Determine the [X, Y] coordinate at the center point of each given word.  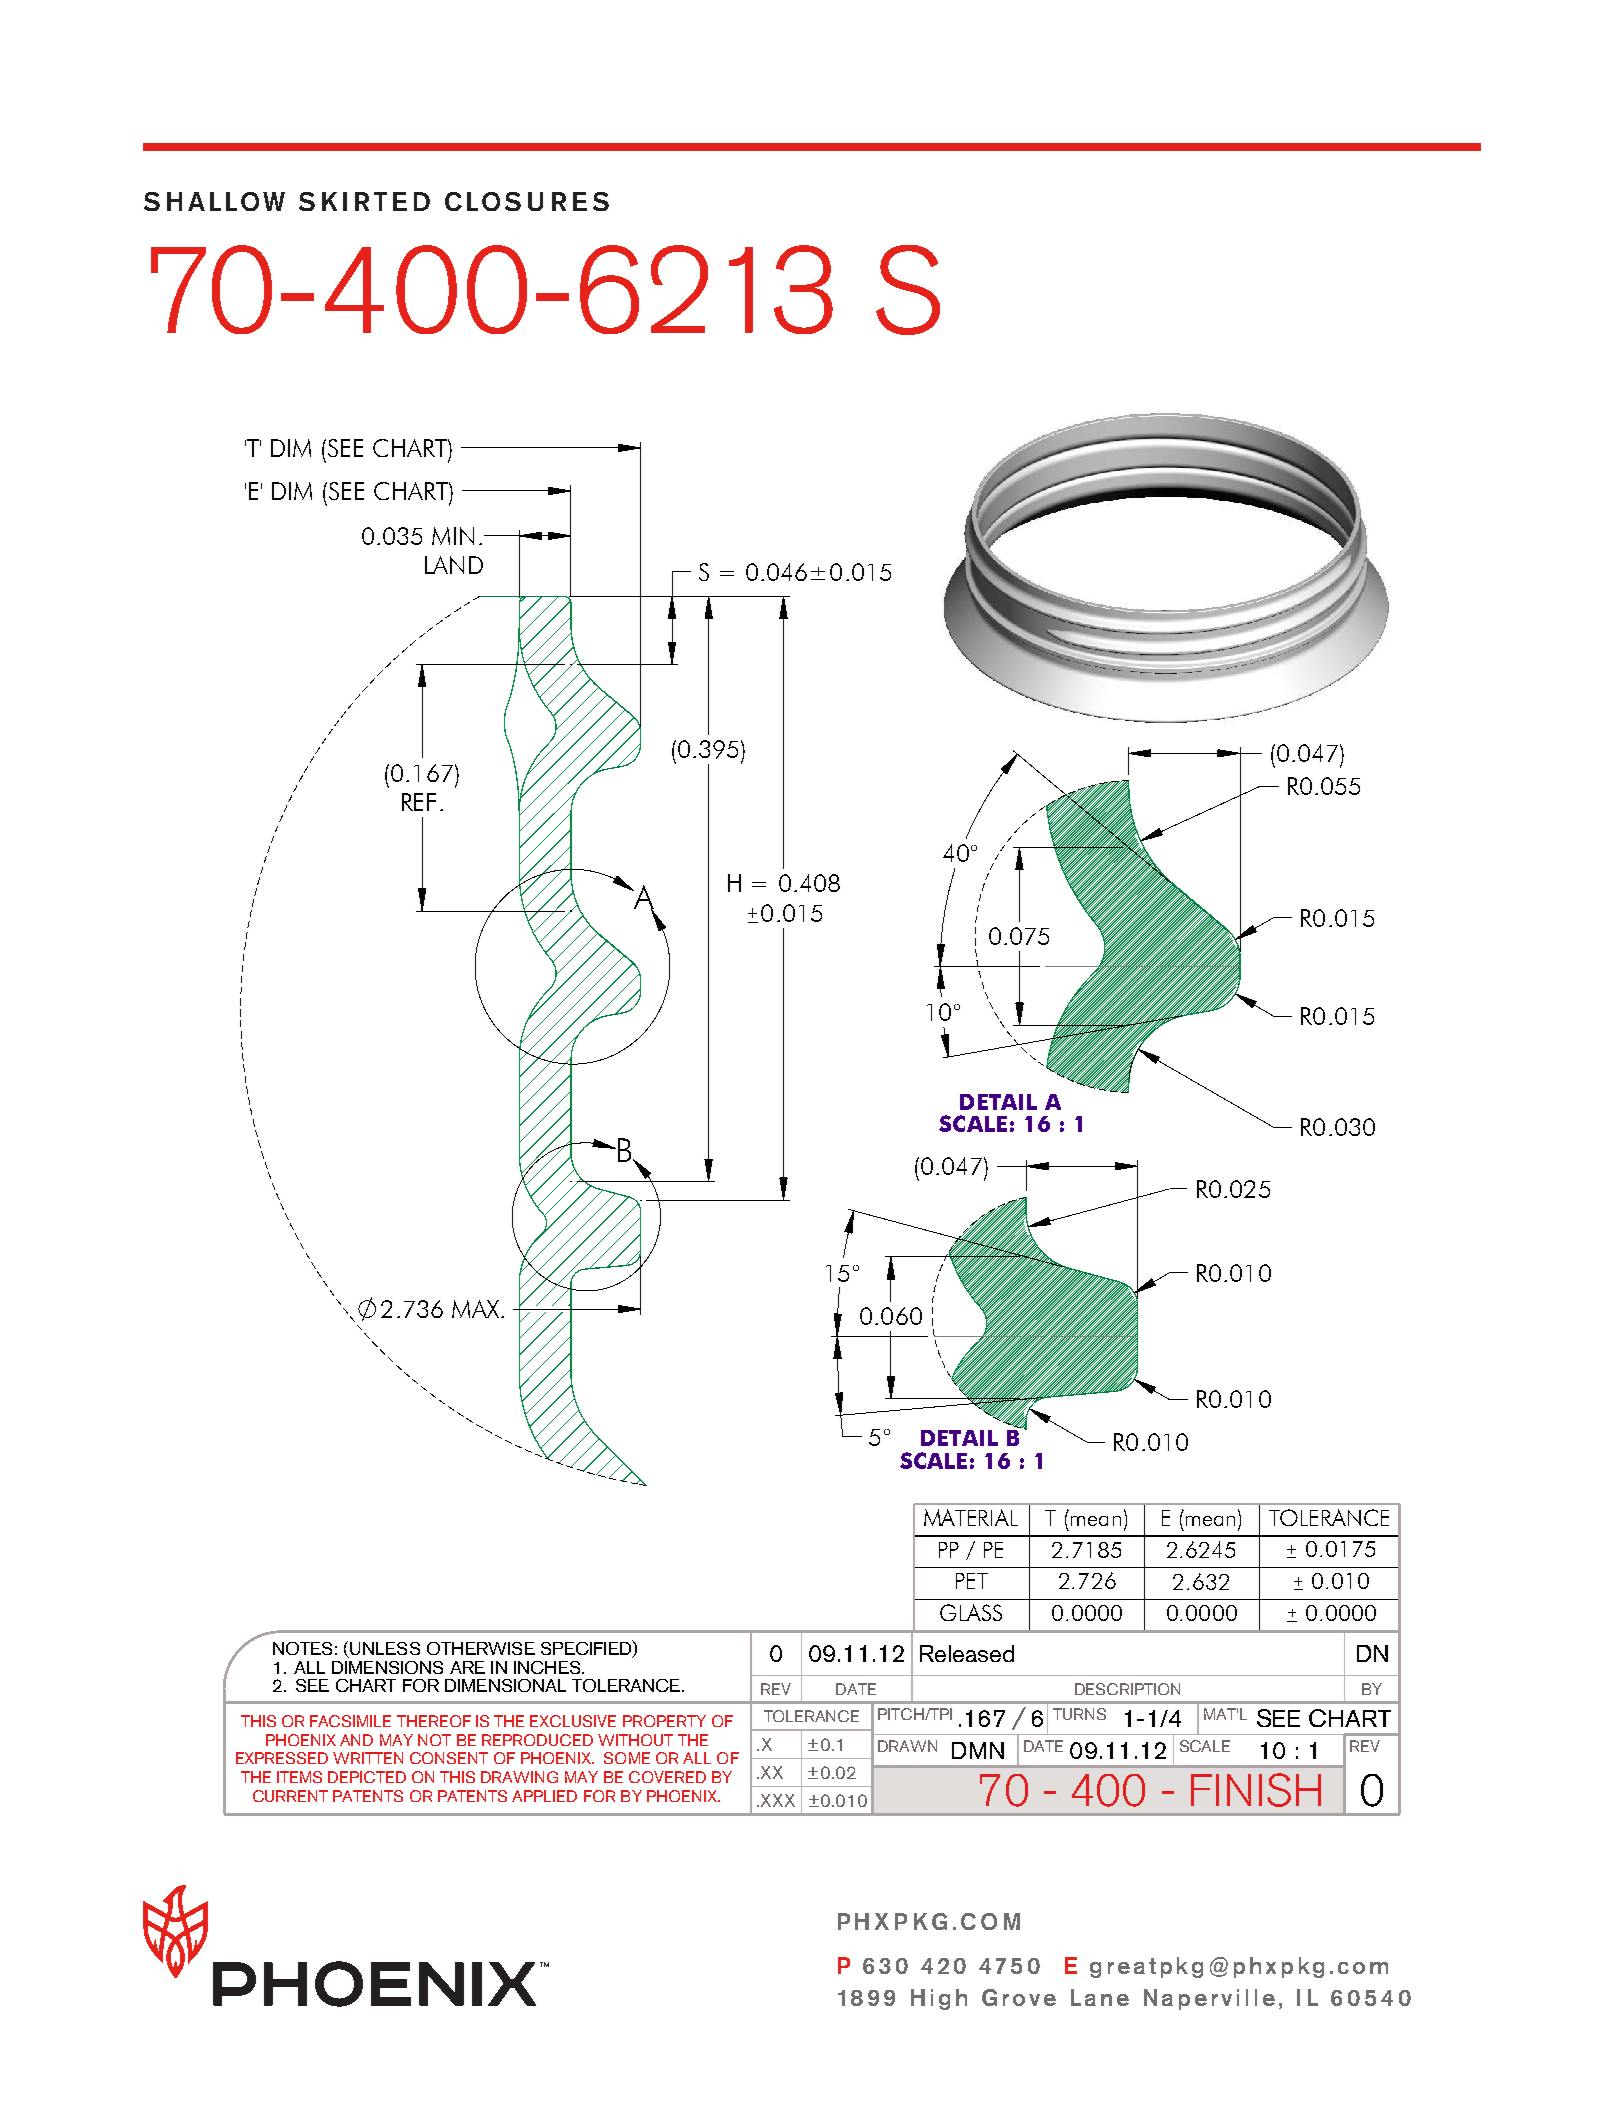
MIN [453, 536]
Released [967, 1653]
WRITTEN [368, 1758]
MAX [477, 1309]
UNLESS [385, 1648]
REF [419, 802]
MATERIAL [971, 1517]
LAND [454, 565]
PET [972, 1581]
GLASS [971, 1612]
